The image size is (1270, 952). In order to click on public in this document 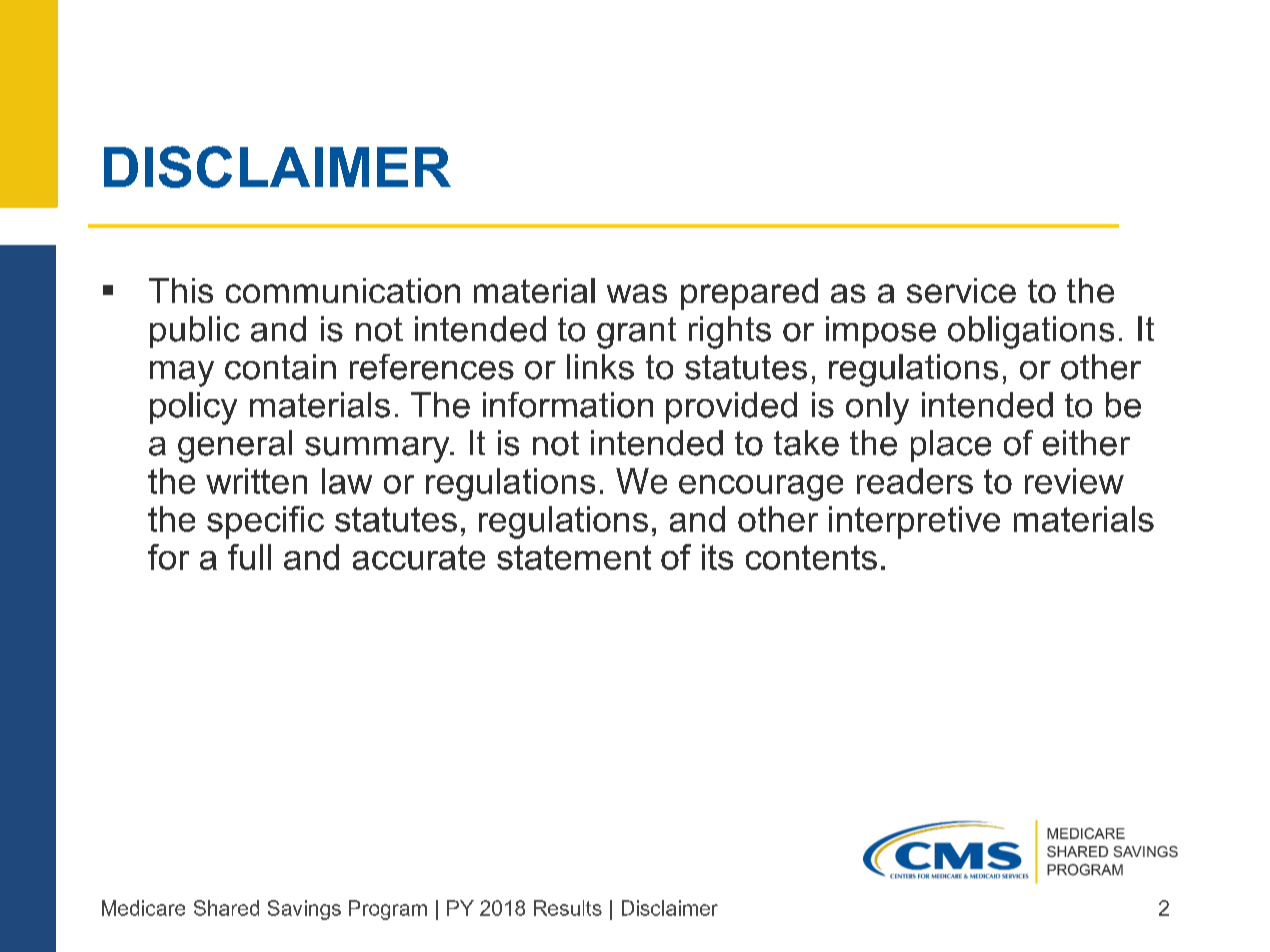, I will do `click(195, 332)`.
